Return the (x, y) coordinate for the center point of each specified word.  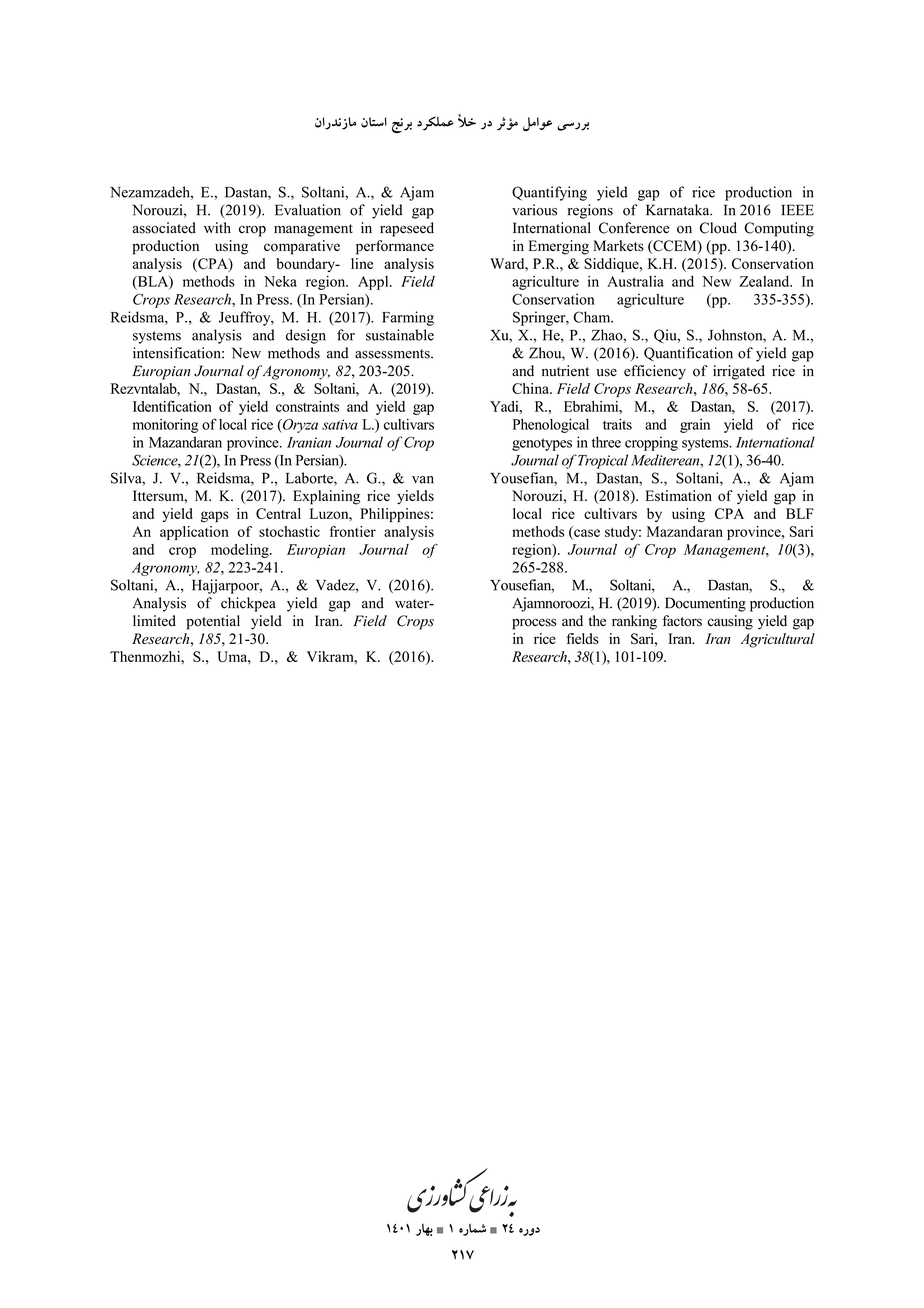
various (534, 210)
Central (278, 513)
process (534, 624)
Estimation (678, 496)
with (217, 227)
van (423, 480)
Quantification (688, 354)
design (306, 336)
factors (682, 621)
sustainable (400, 335)
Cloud (718, 228)
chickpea (248, 604)
